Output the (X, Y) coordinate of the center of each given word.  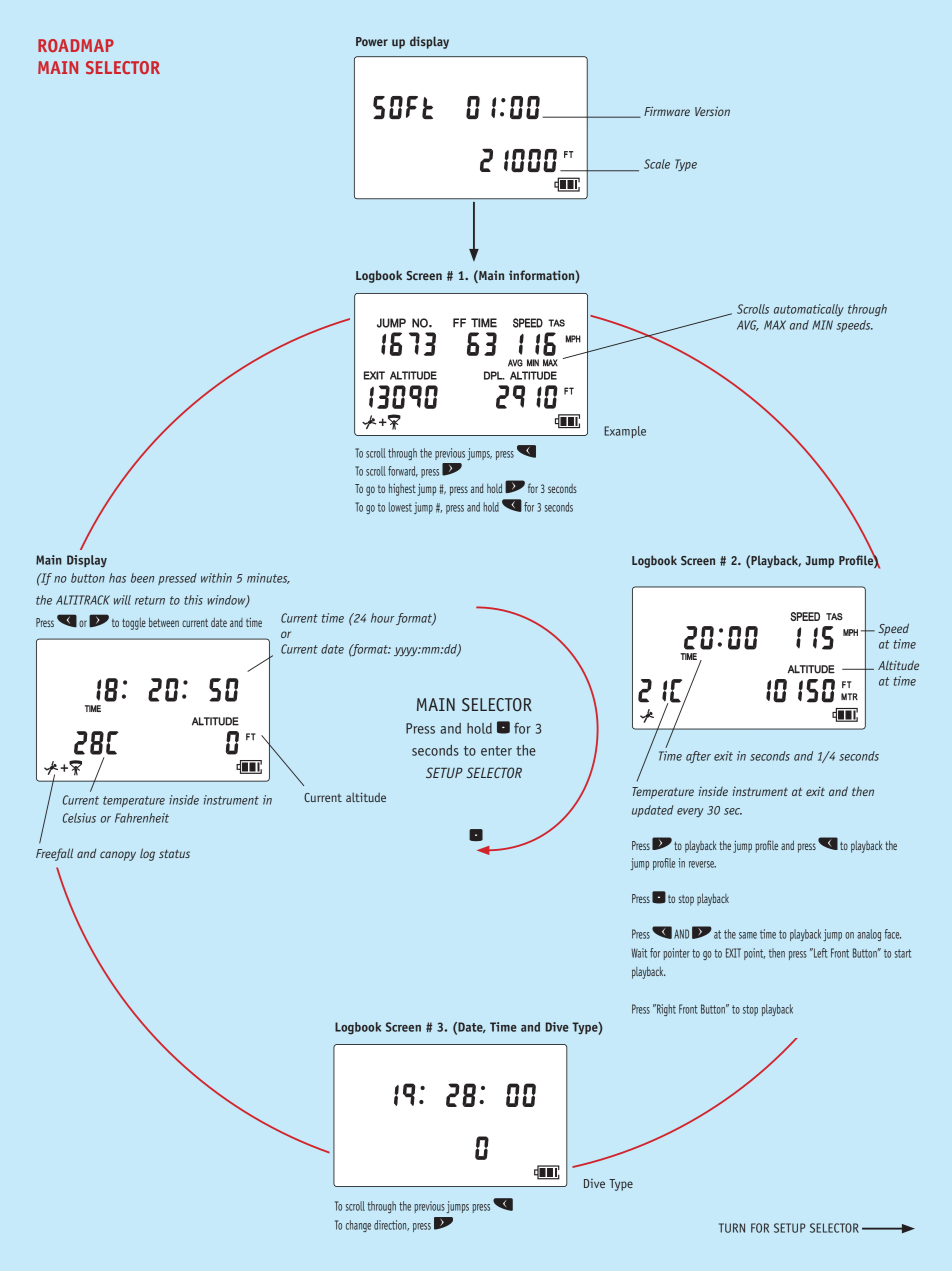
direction (391, 1225)
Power (372, 41)
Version (712, 111)
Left (820, 953)
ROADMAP (76, 45)
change (358, 1226)
